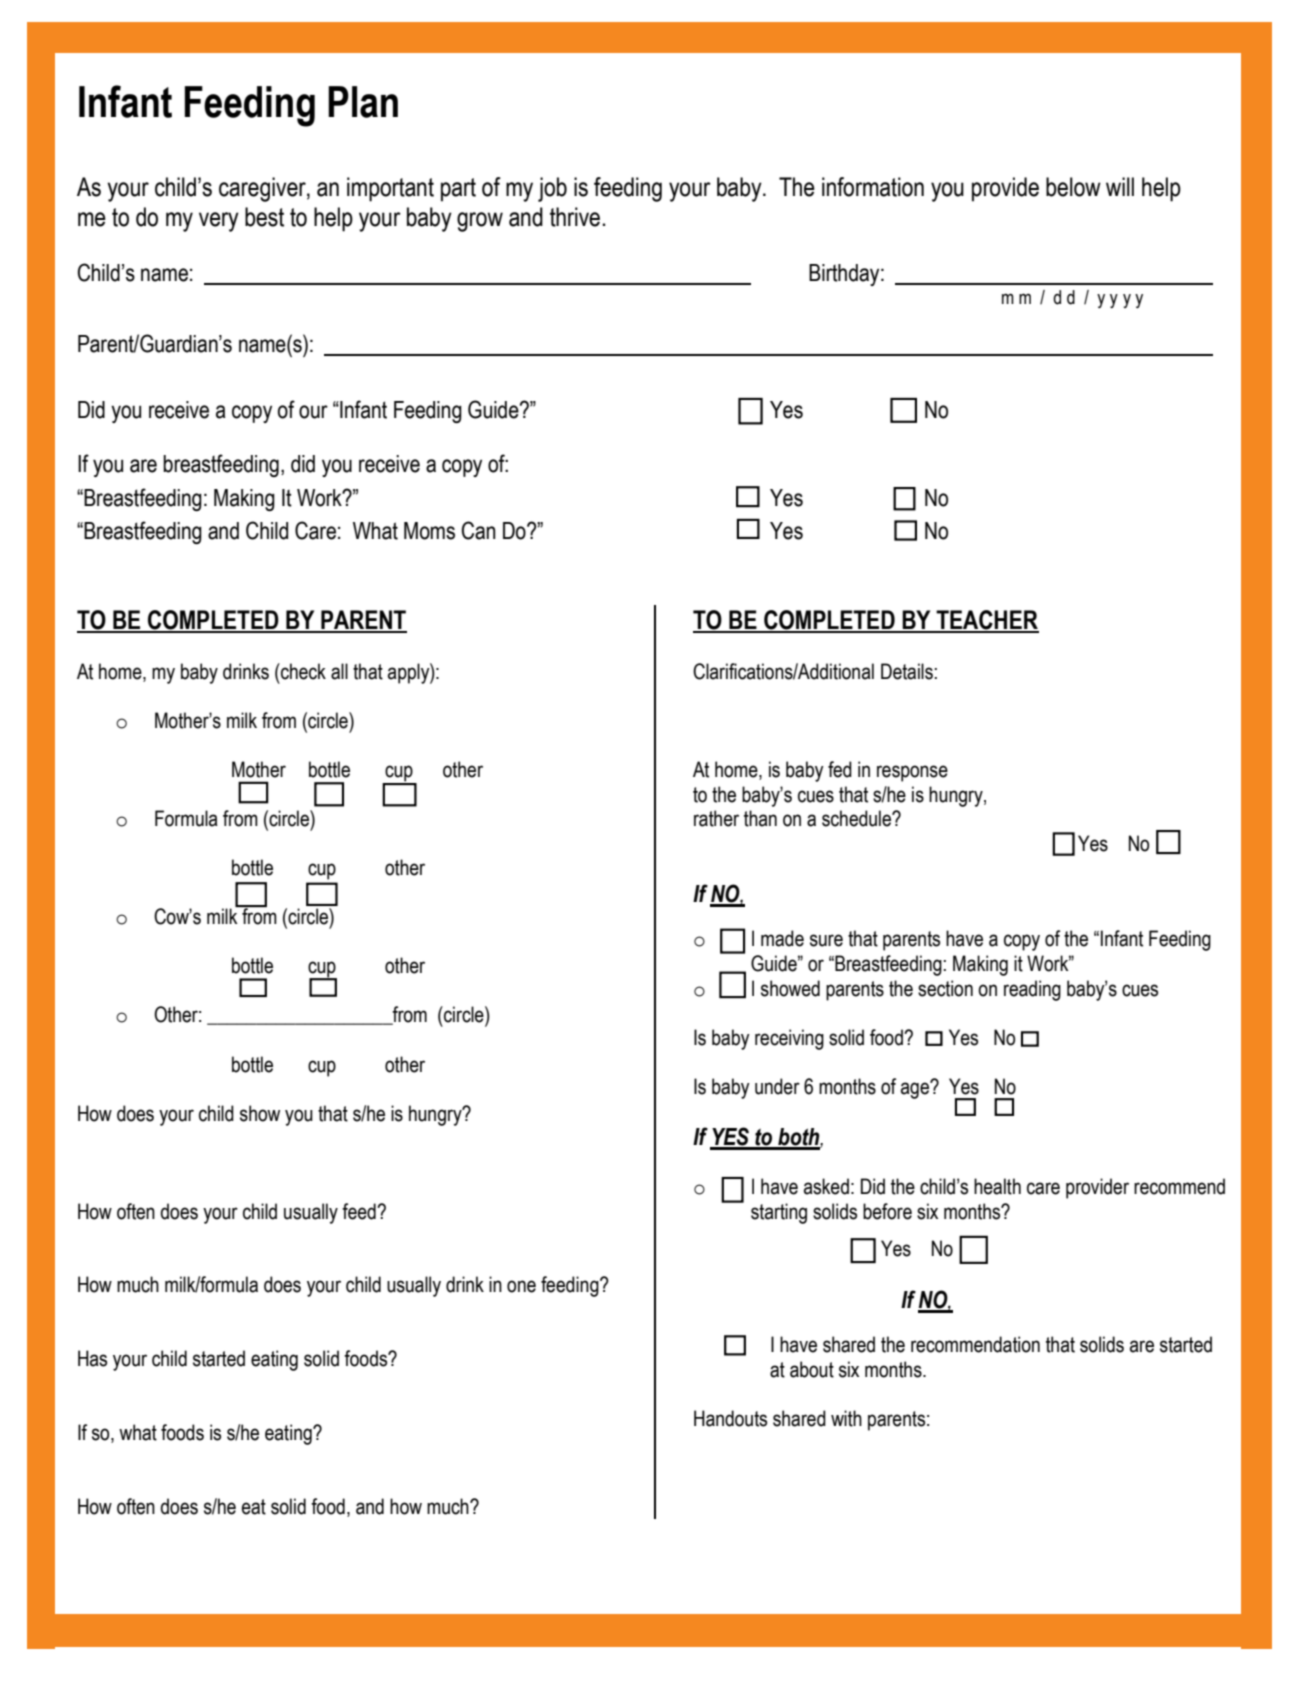 The height and width of the screenshot is (1694, 1309). I want to click on below, so click(1073, 187).
